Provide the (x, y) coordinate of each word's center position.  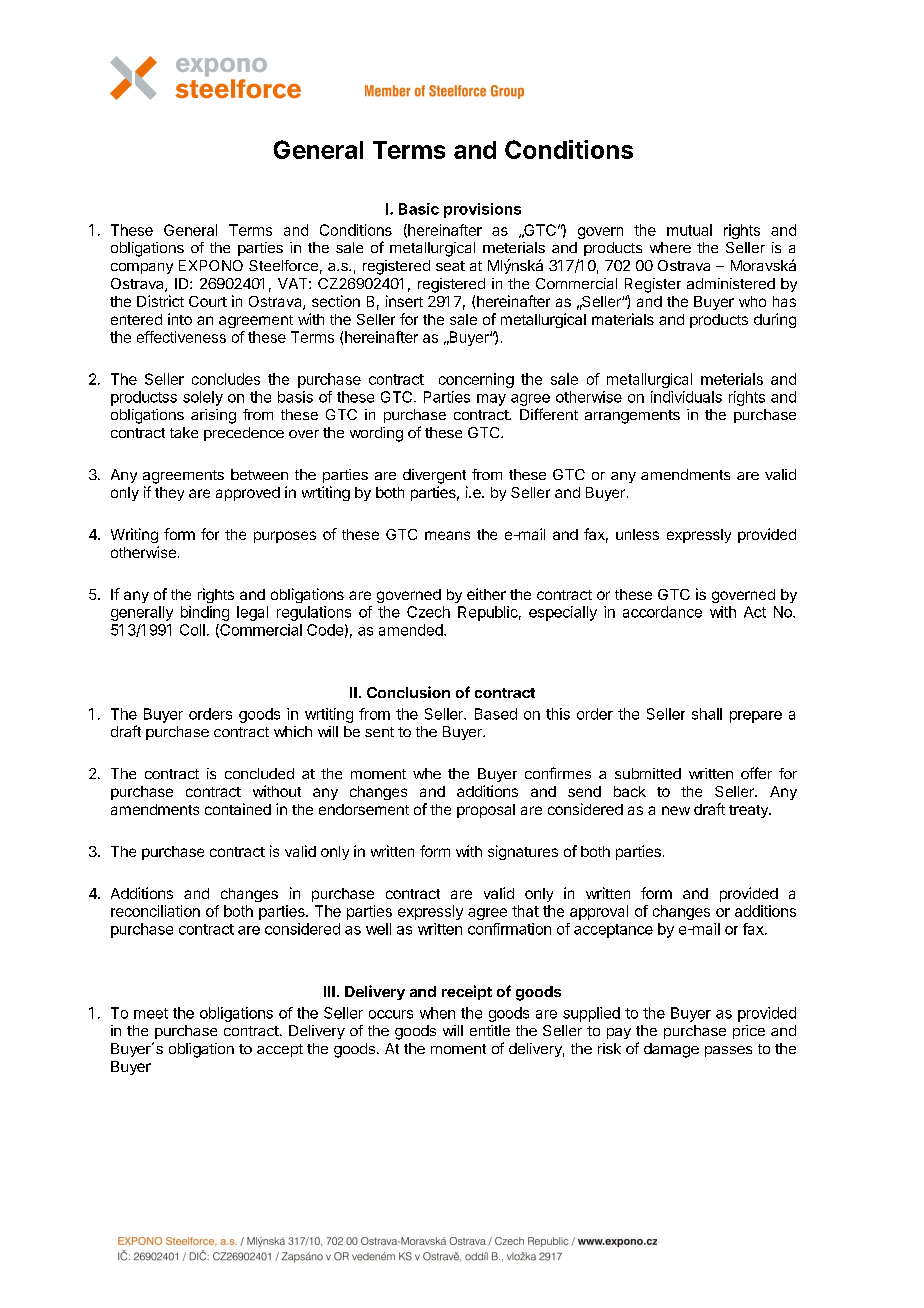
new (676, 810)
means (447, 535)
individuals (686, 397)
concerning (476, 380)
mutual (689, 230)
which (293, 731)
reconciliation (155, 911)
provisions (482, 210)
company (142, 268)
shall (707, 714)
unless (637, 534)
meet (151, 1013)
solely (203, 398)
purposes (285, 537)
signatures (523, 852)
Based (496, 714)
